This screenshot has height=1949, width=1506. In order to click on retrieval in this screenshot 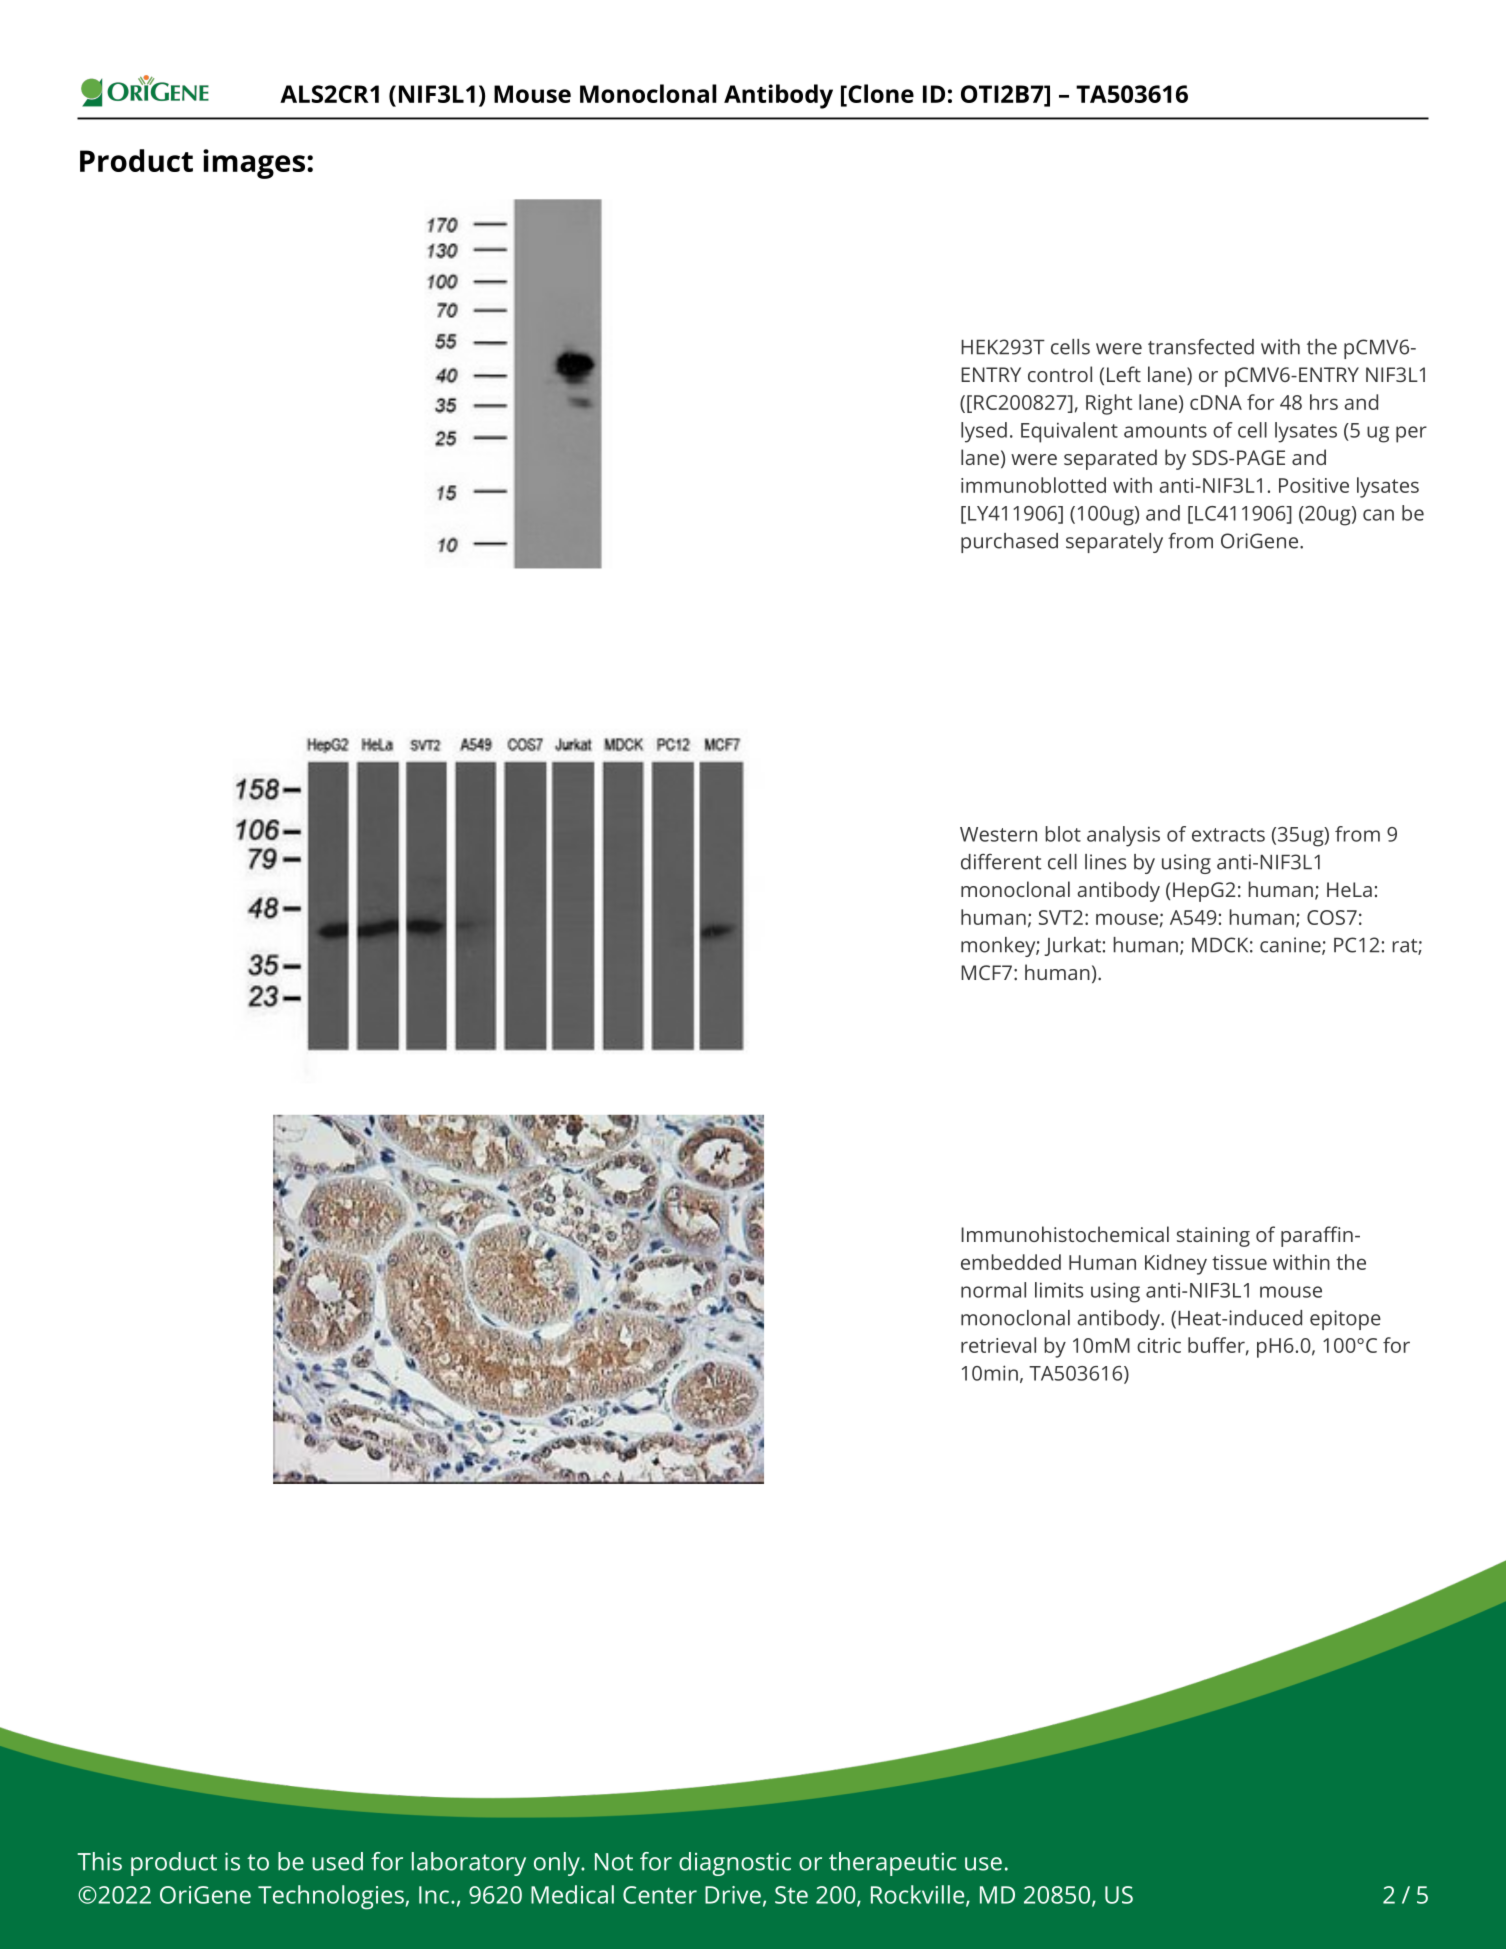, I will do `click(998, 1345)`.
